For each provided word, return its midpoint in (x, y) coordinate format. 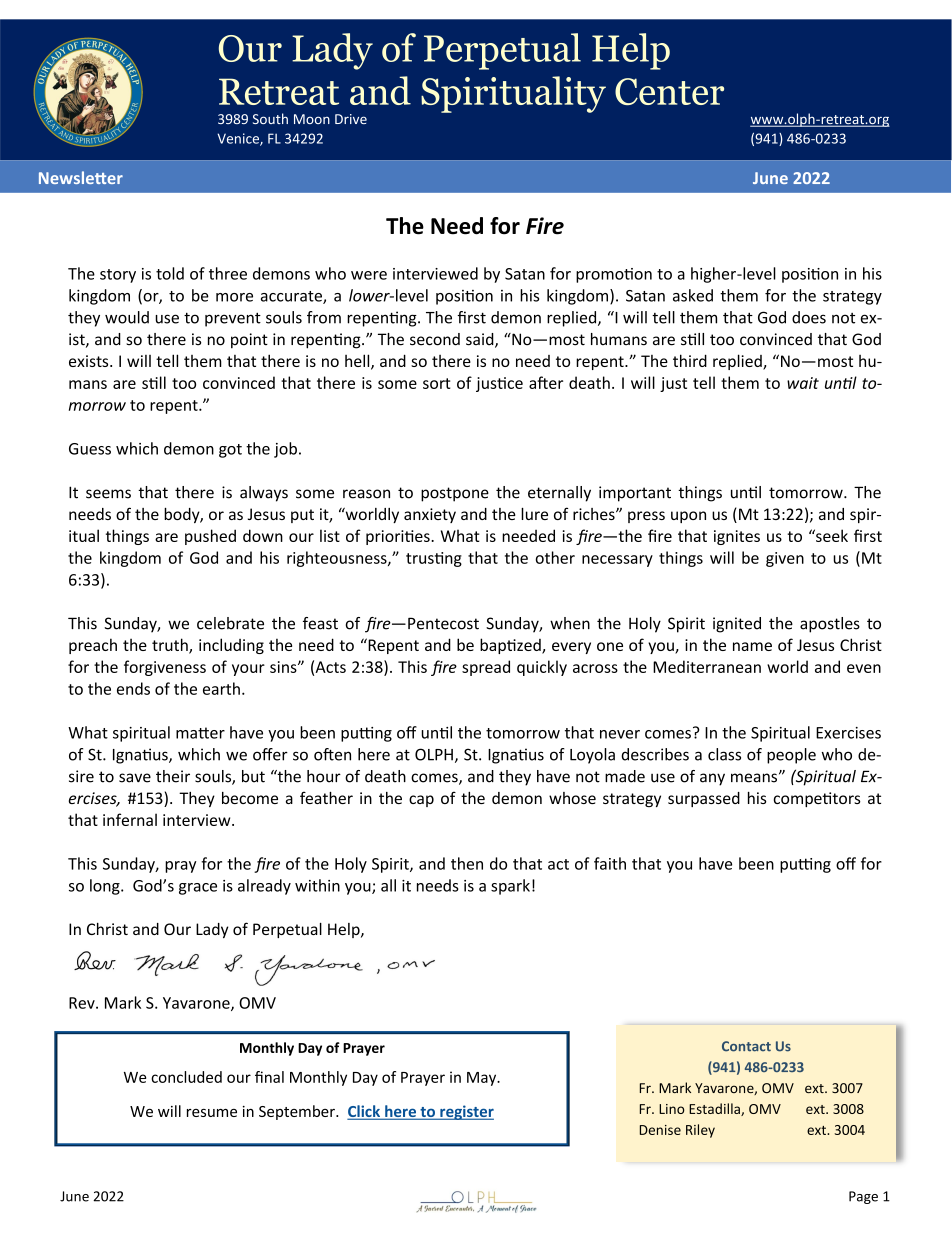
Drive (351, 119)
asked (693, 295)
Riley (700, 1131)
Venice (239, 139)
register (466, 1112)
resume (212, 1113)
